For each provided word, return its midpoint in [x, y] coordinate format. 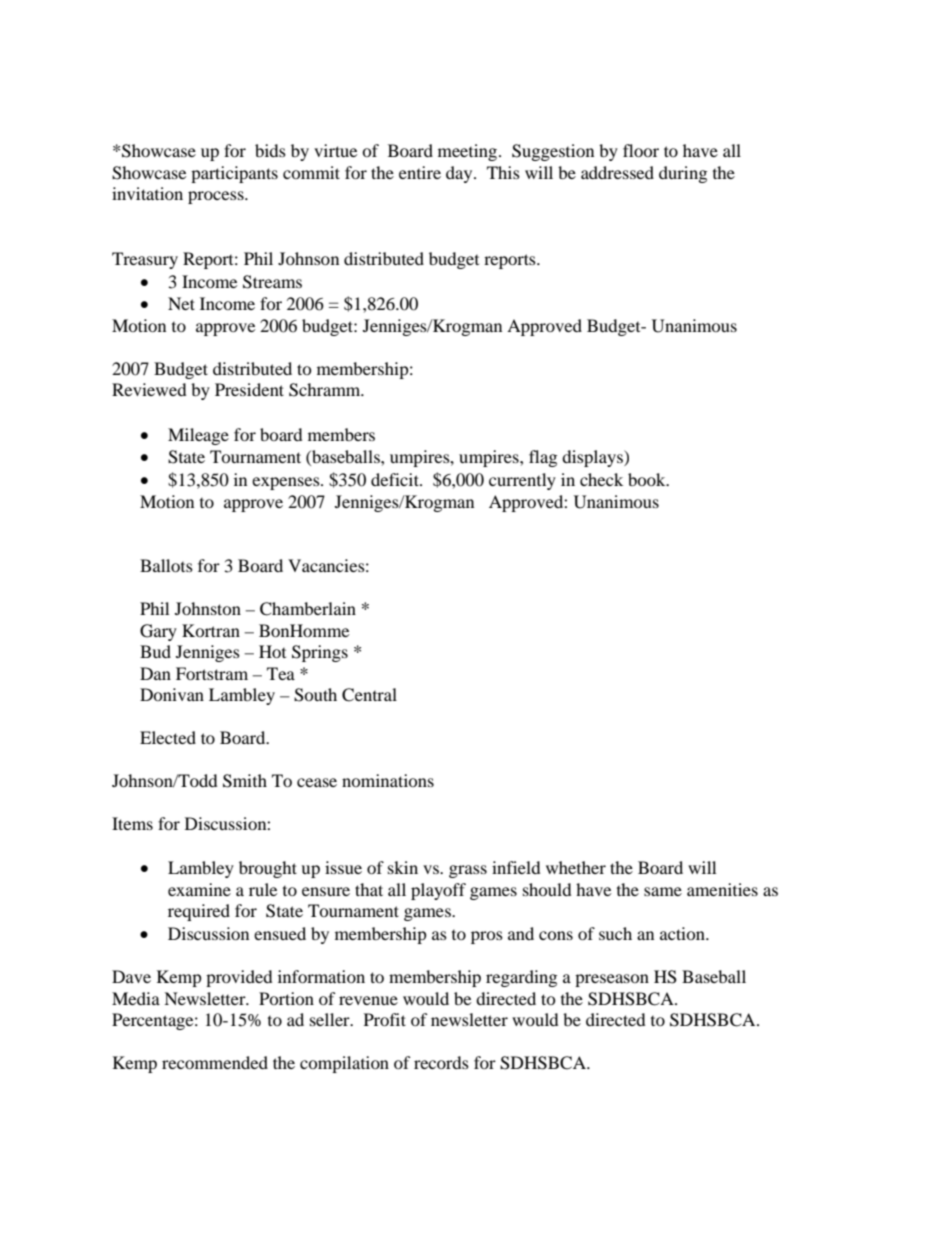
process [217, 197]
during [683, 174]
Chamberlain [308, 609]
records [441, 1062]
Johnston [208, 608]
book [648, 479]
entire [420, 172]
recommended [215, 1062]
